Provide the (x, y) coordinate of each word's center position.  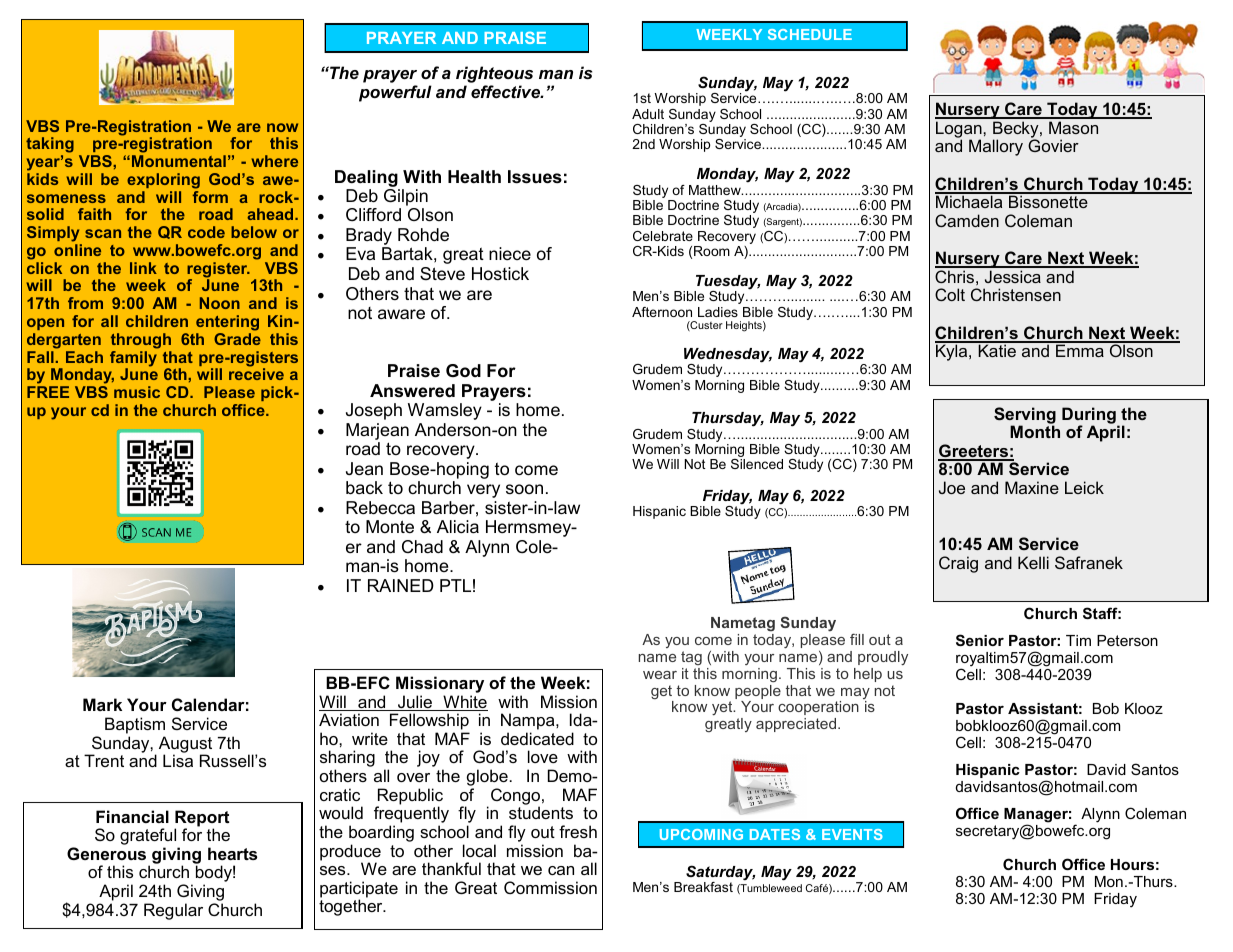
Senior (980, 640)
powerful (395, 93)
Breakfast (703, 887)
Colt (950, 294)
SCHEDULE (810, 34)
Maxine (1032, 487)
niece (510, 253)
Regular (173, 911)
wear (660, 675)
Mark (102, 704)
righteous (494, 76)
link (143, 268)
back (364, 488)
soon (524, 489)
